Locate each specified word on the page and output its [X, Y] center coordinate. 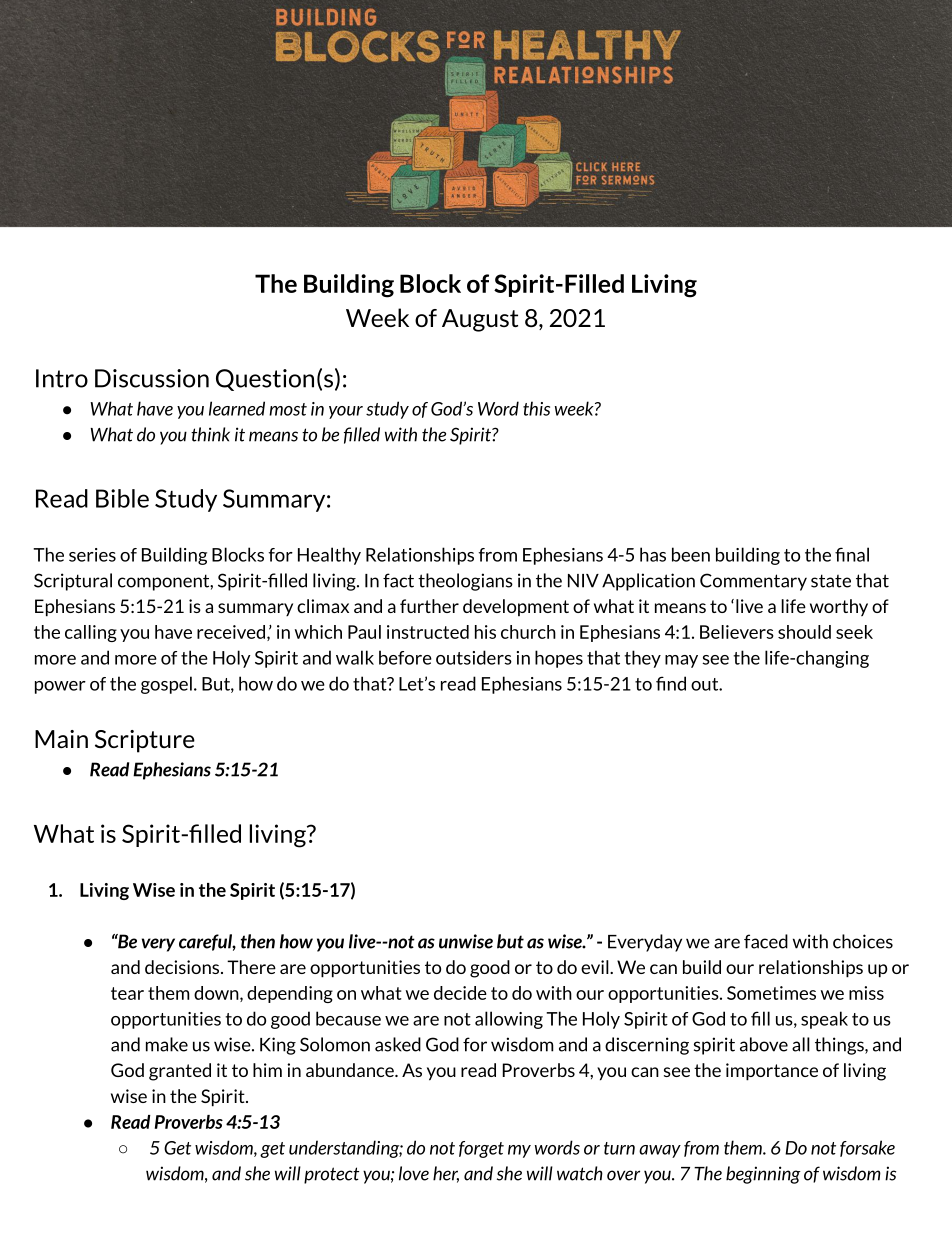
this [536, 408]
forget [481, 1149]
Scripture [145, 741]
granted [180, 1072]
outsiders [474, 657]
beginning [763, 1175]
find [671, 683]
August [480, 320]
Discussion [152, 378]
